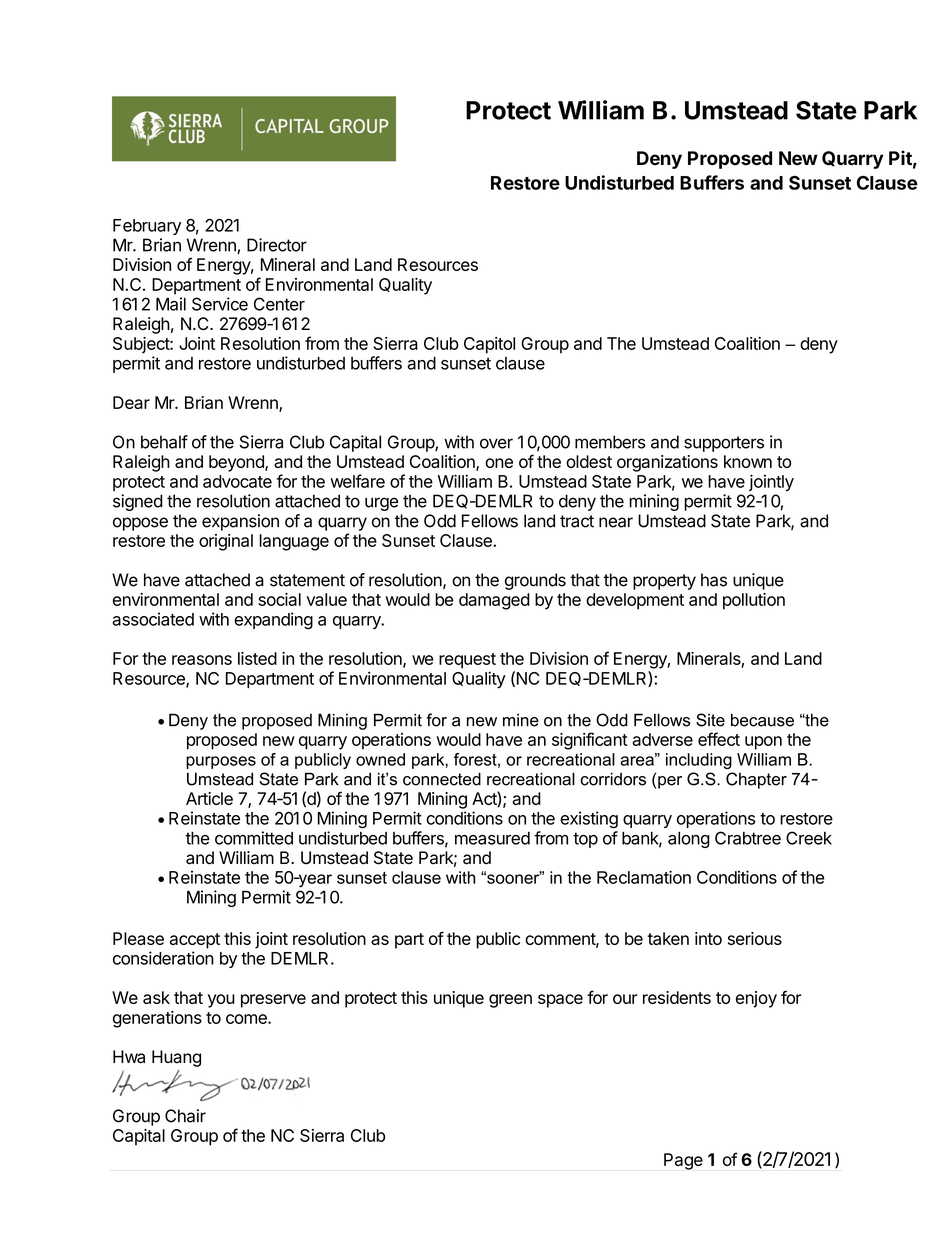 Image resolution: width=952 pixels, height=1233 pixels. I want to click on original, so click(226, 542).
